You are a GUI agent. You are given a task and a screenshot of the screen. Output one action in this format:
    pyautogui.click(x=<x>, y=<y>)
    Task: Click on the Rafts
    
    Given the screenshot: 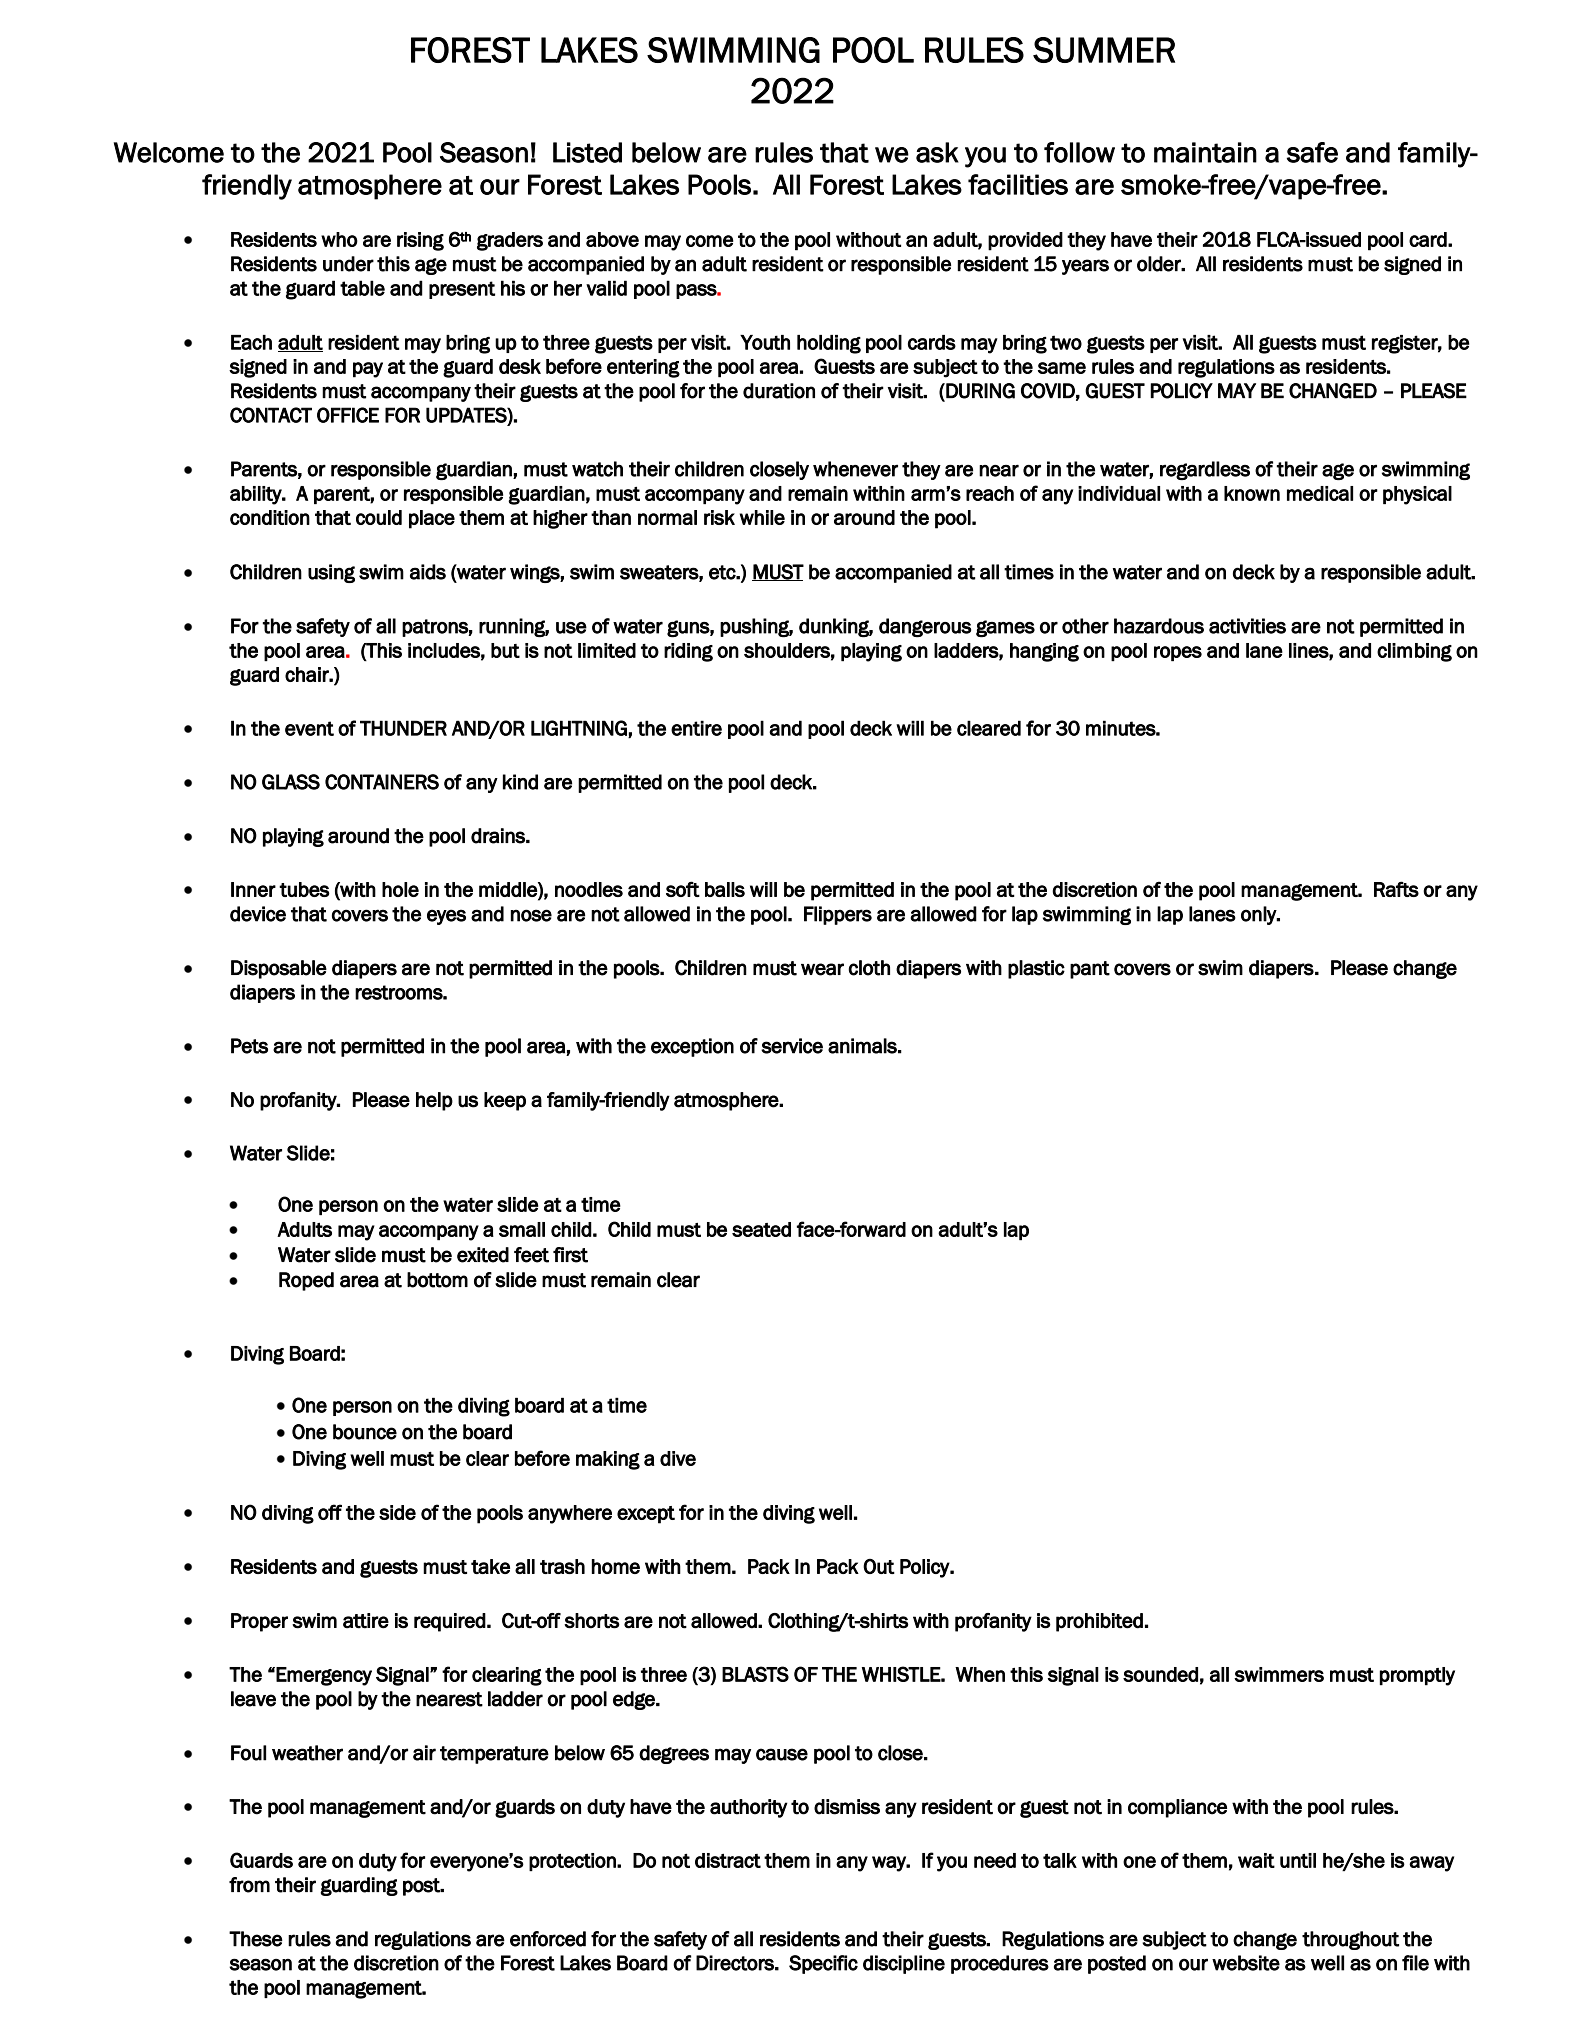 What is the action you would take?
    pyautogui.click(x=1396, y=889)
